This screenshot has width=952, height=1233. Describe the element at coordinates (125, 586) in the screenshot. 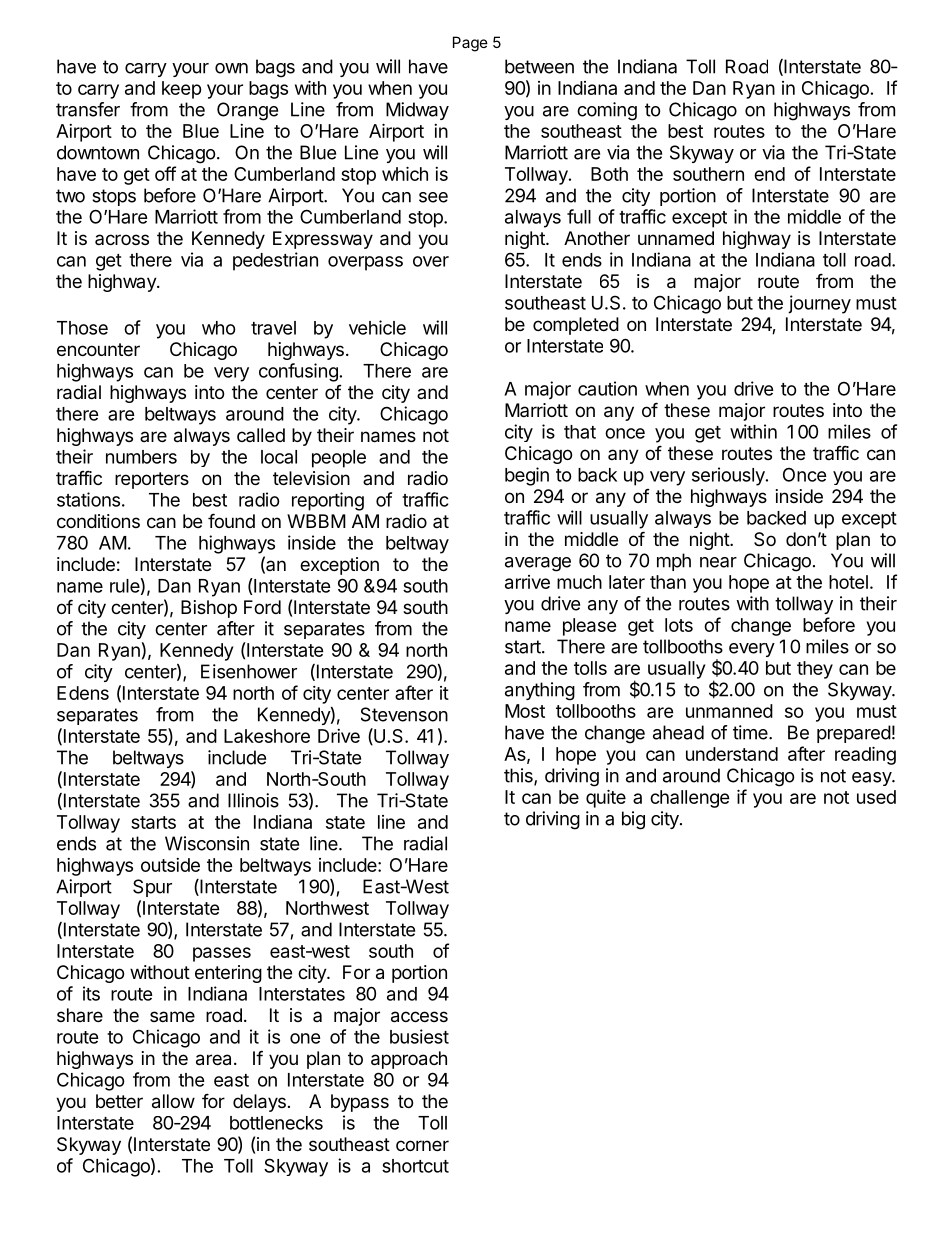

I see `rule` at that location.
